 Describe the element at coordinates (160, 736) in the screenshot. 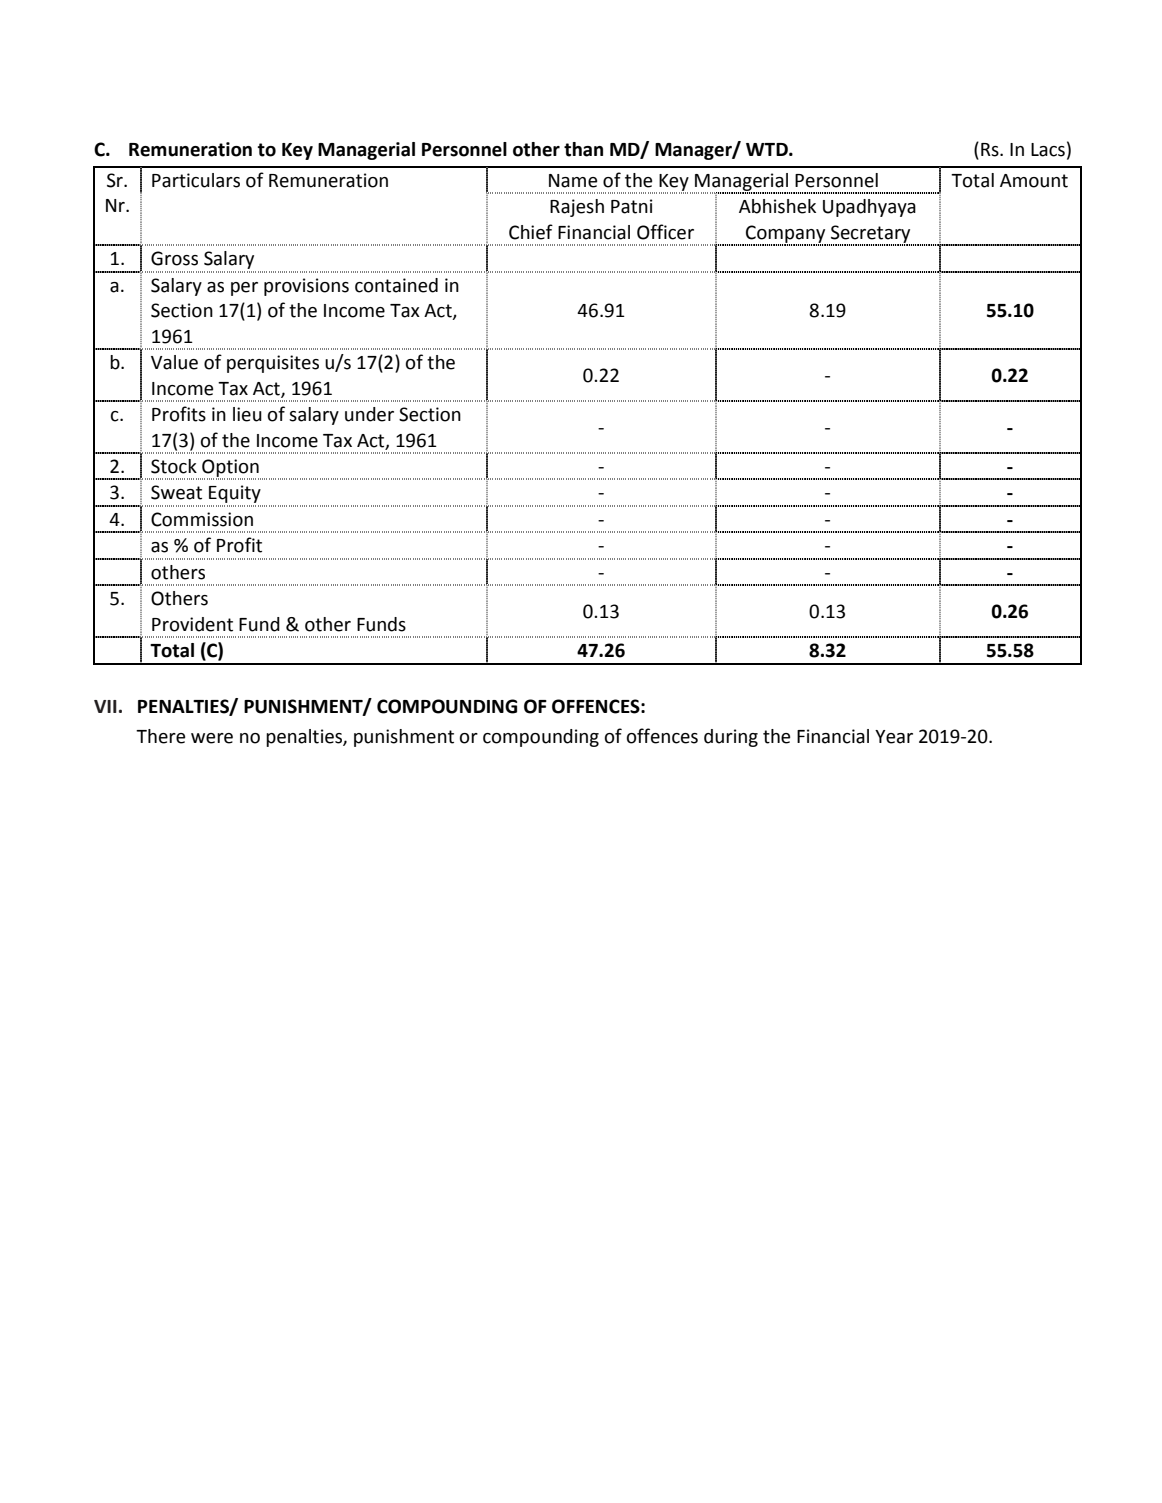

I see `There` at that location.
